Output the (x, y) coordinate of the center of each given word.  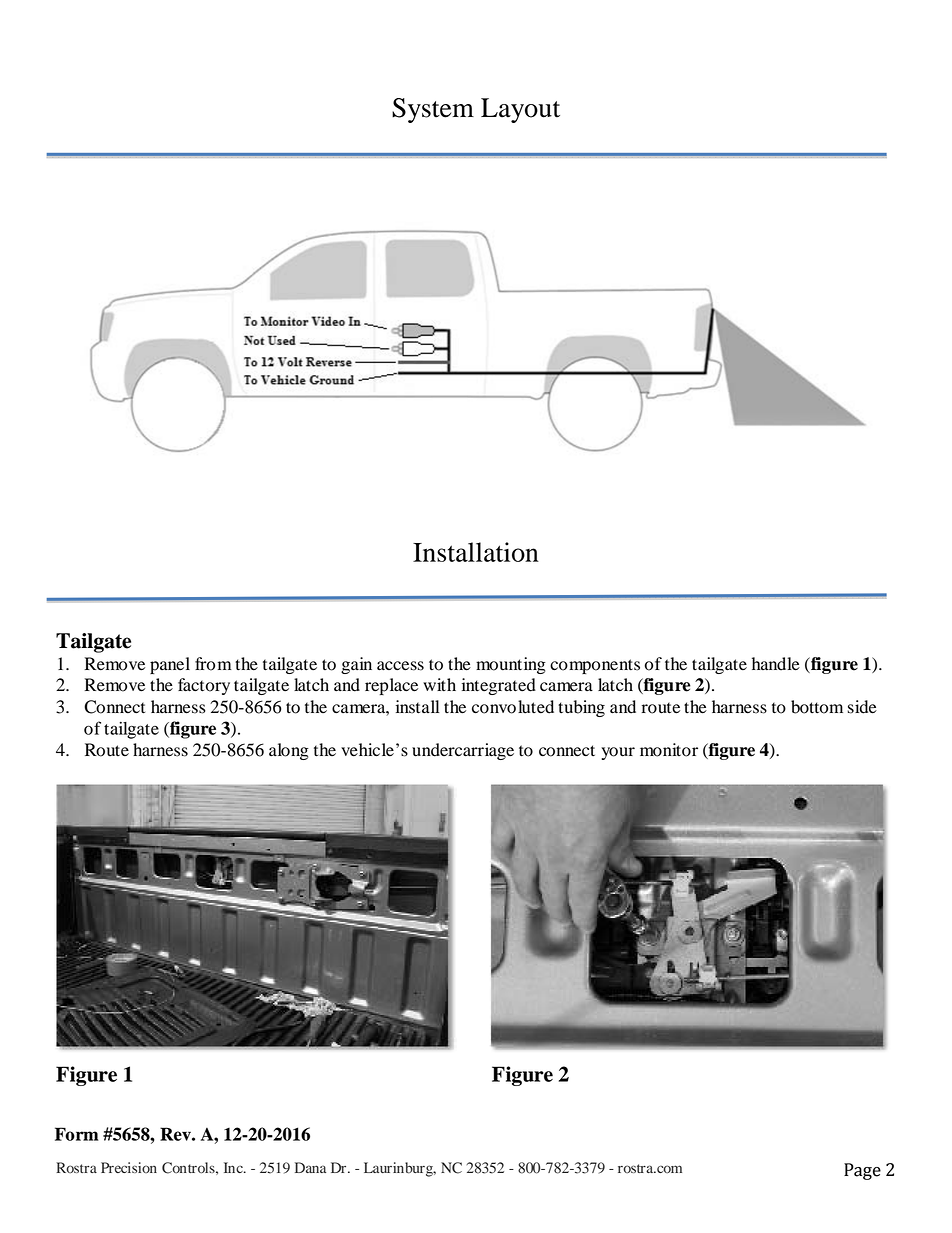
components (595, 666)
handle (776, 664)
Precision (129, 1167)
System (433, 110)
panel (170, 665)
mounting (511, 665)
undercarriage (463, 751)
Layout (520, 110)
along (289, 751)
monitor (669, 750)
